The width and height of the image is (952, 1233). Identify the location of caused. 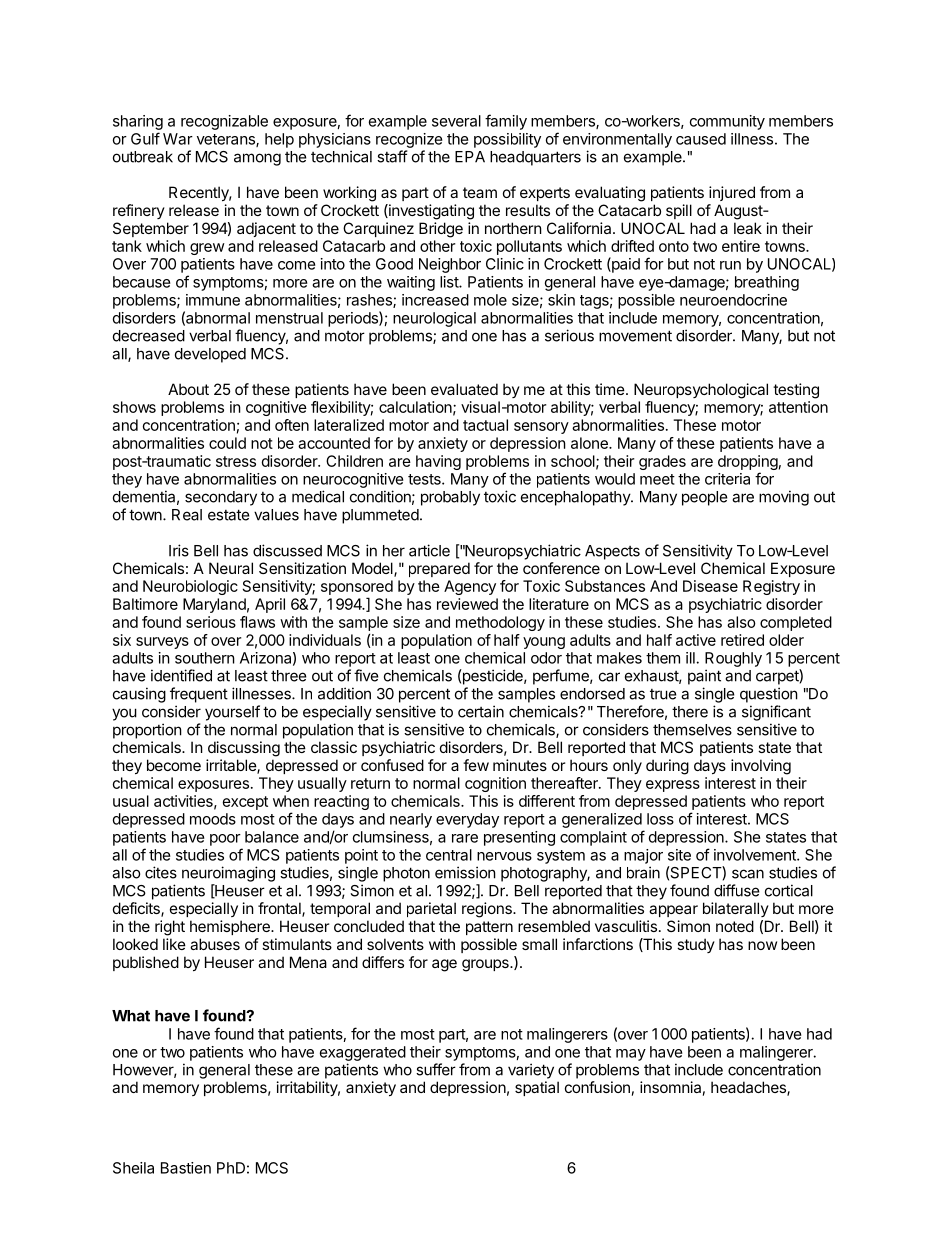
(701, 139).
